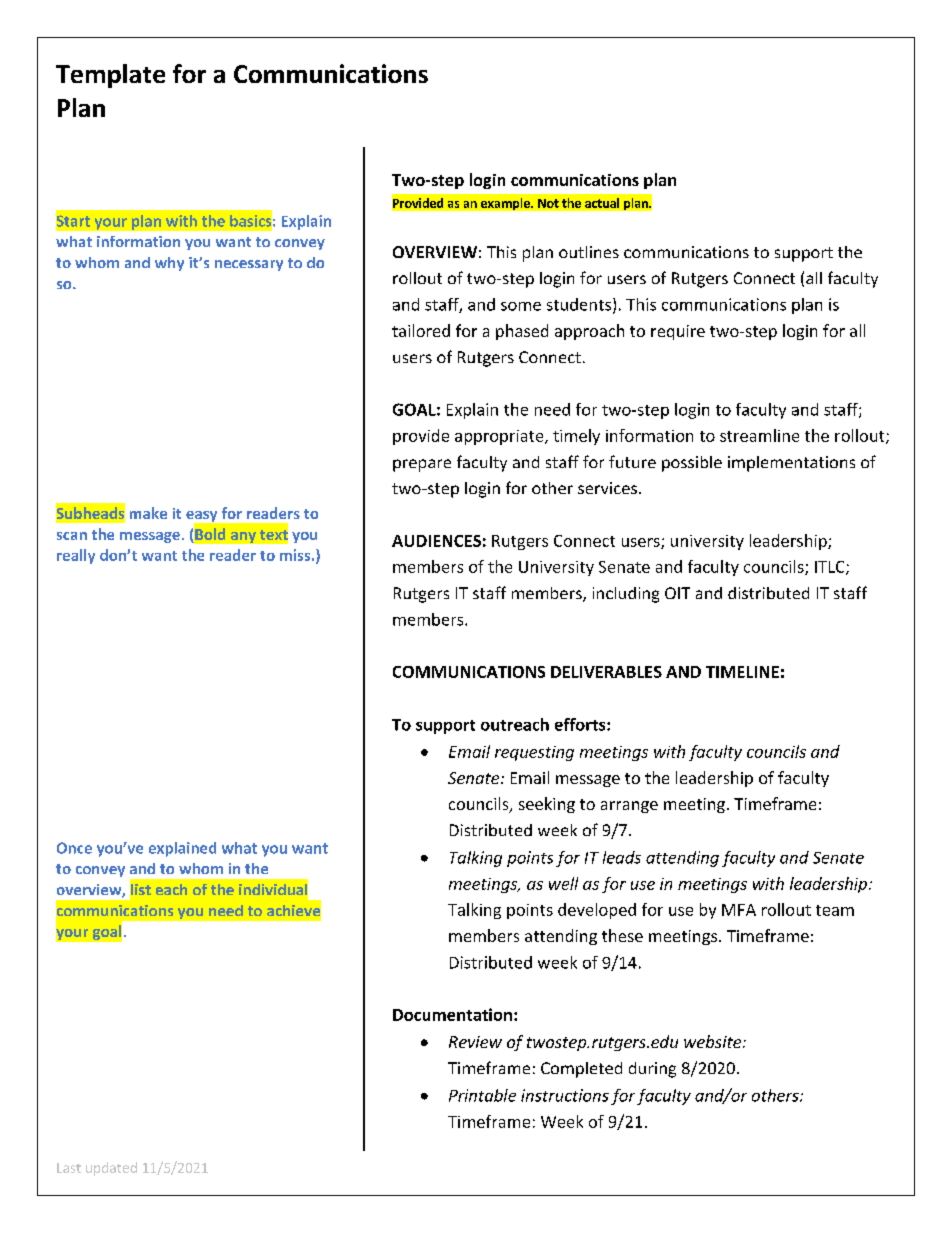  Describe the element at coordinates (110, 76) in the screenshot. I see `Template` at that location.
